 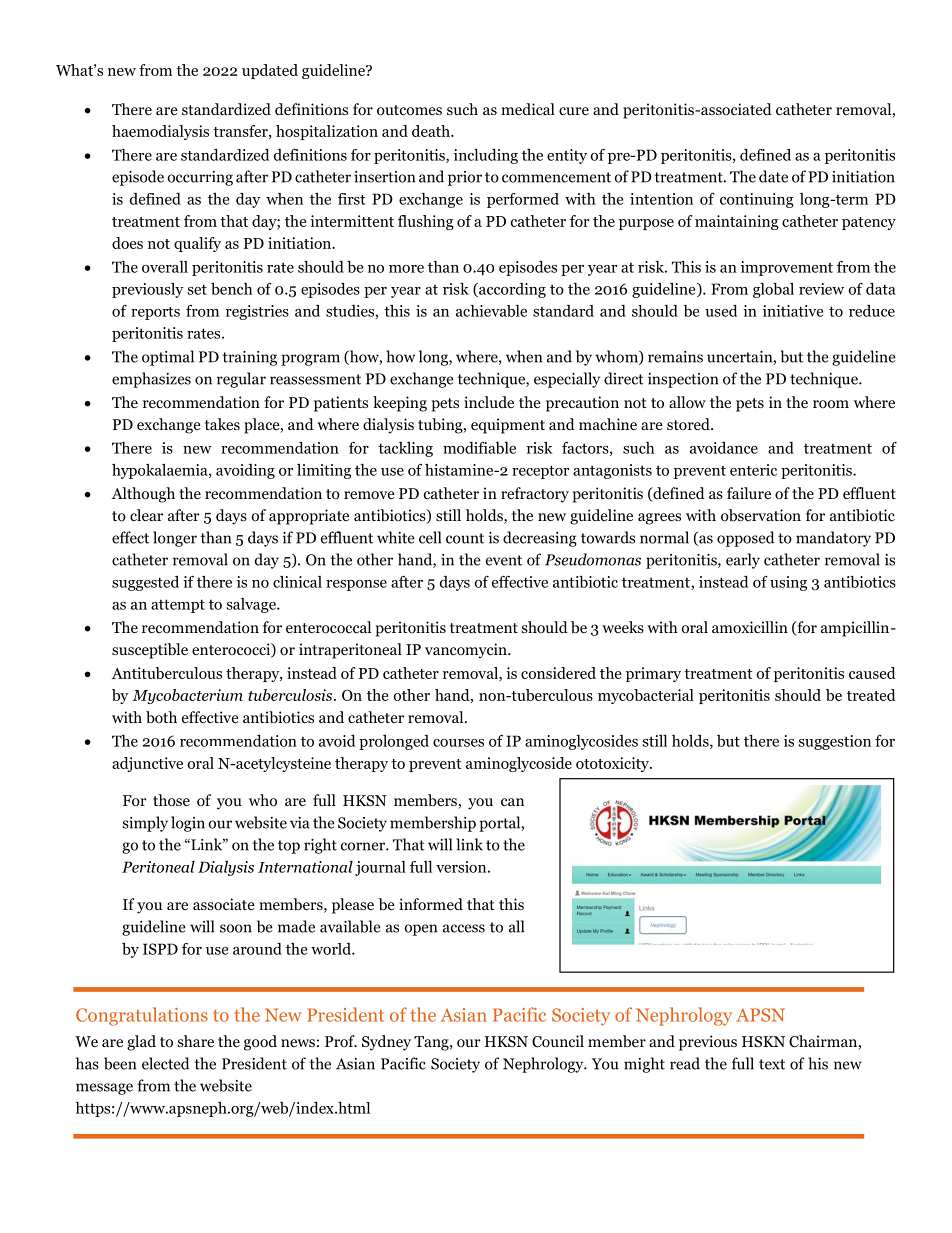 I want to click on using, so click(x=788, y=583).
